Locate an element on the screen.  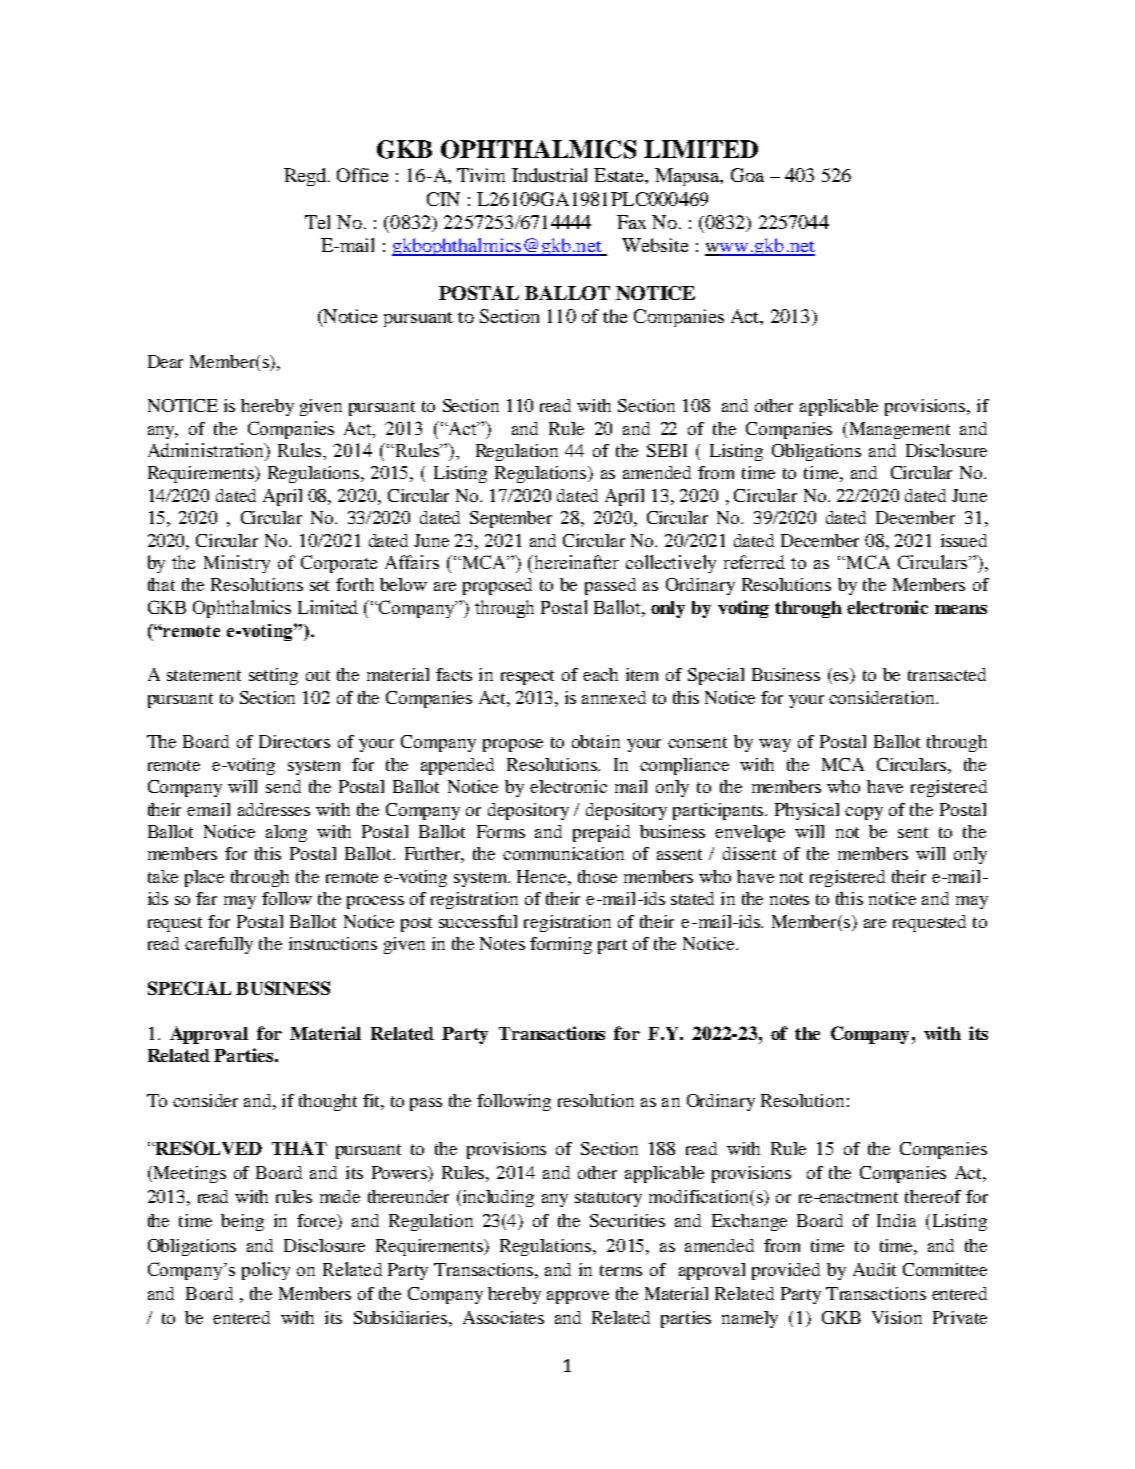
issued is located at coordinates (964, 540).
